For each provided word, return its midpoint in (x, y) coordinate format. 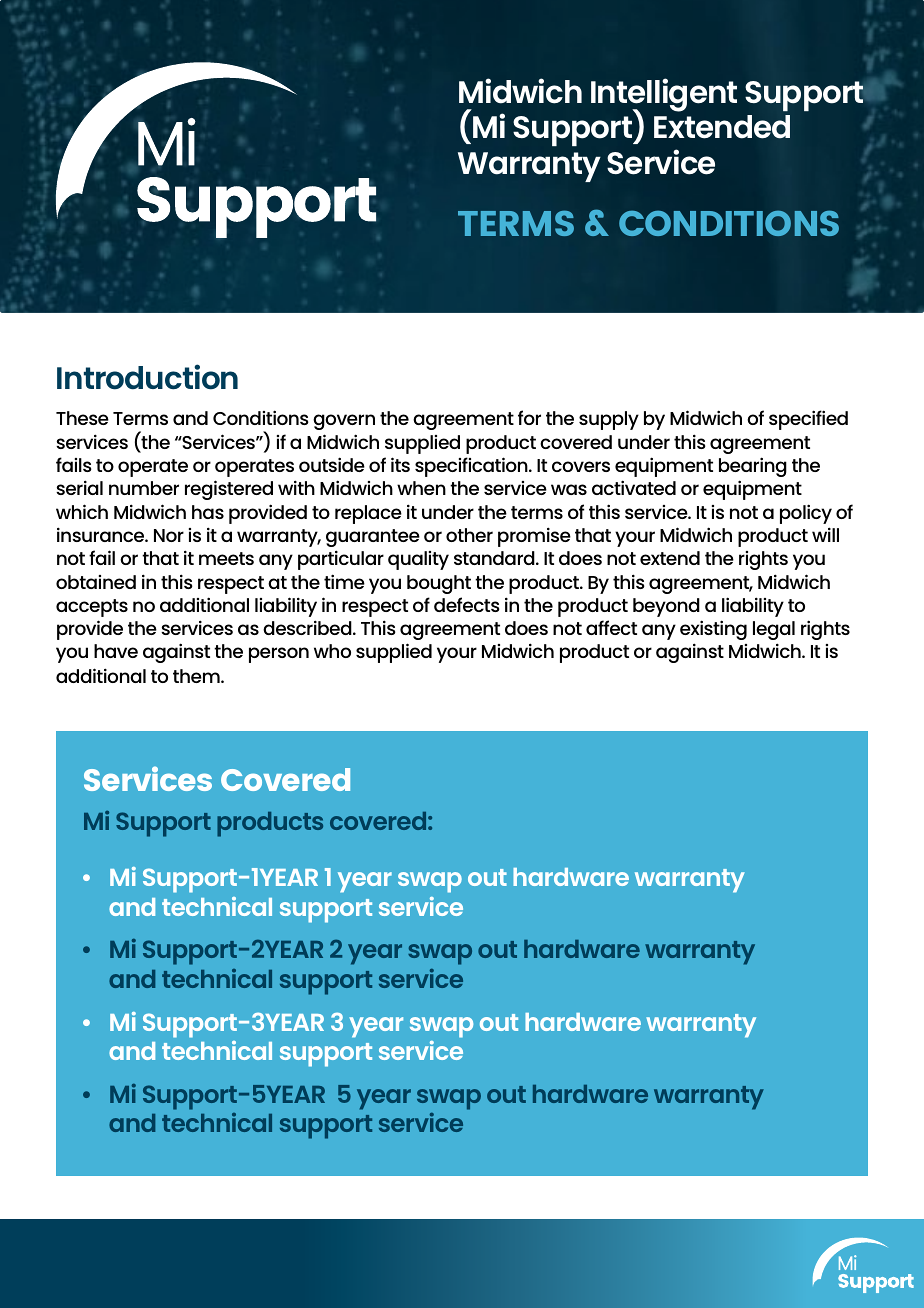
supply (609, 420)
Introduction (147, 377)
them (197, 676)
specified (808, 420)
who (332, 651)
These (82, 418)
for (529, 417)
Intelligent (664, 96)
